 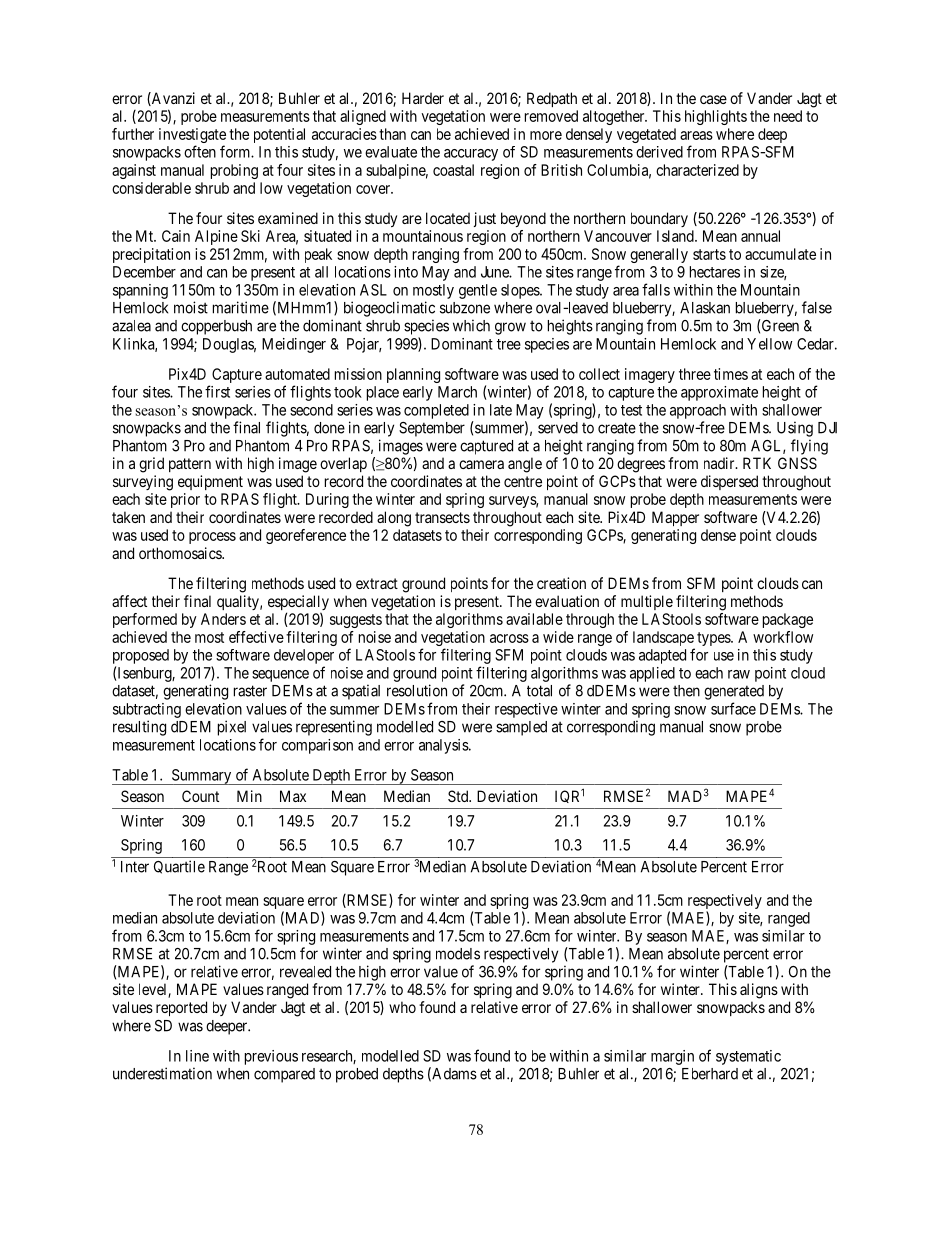 I want to click on who, so click(x=402, y=1007).
